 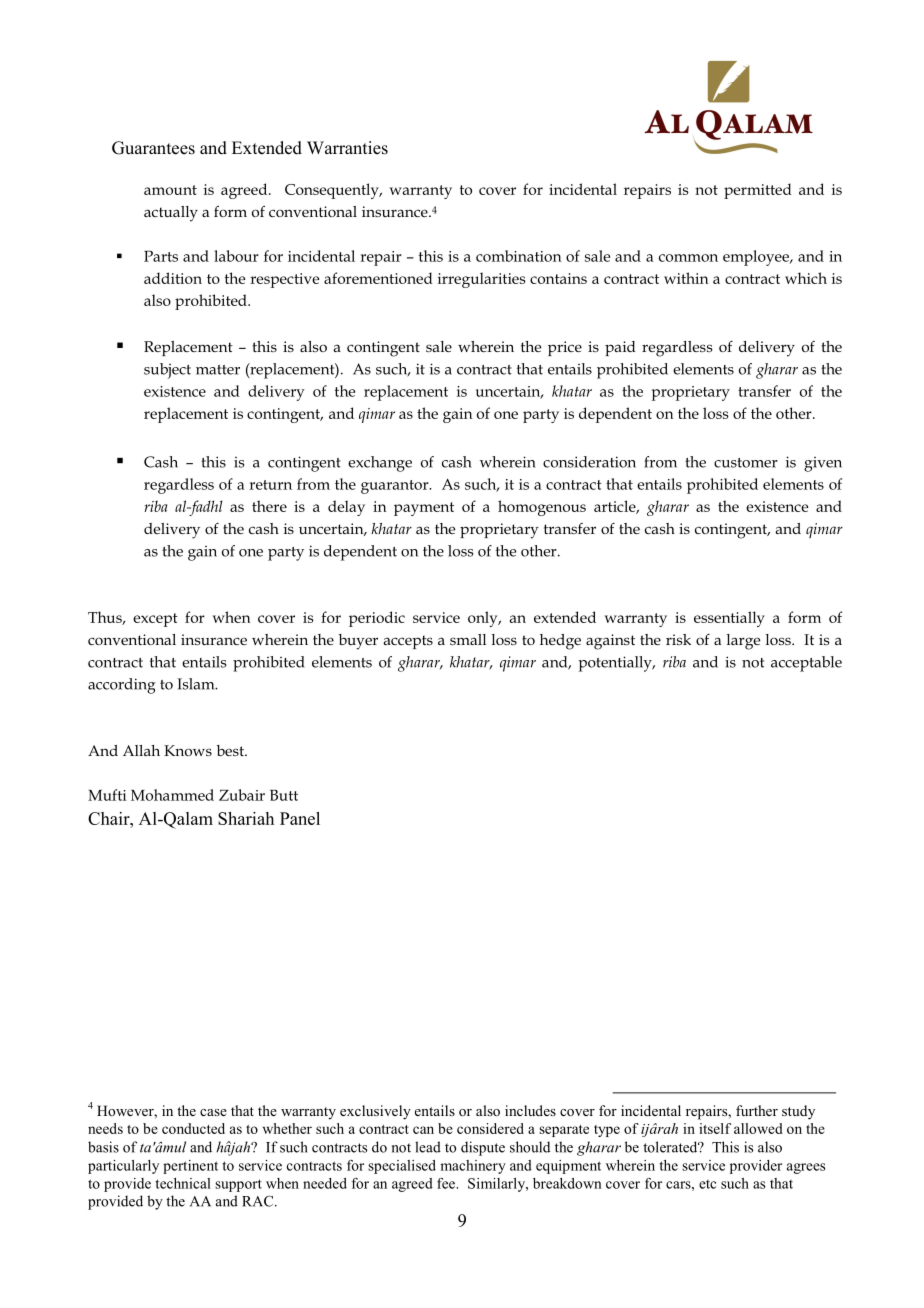 I want to click on amount, so click(x=170, y=190).
